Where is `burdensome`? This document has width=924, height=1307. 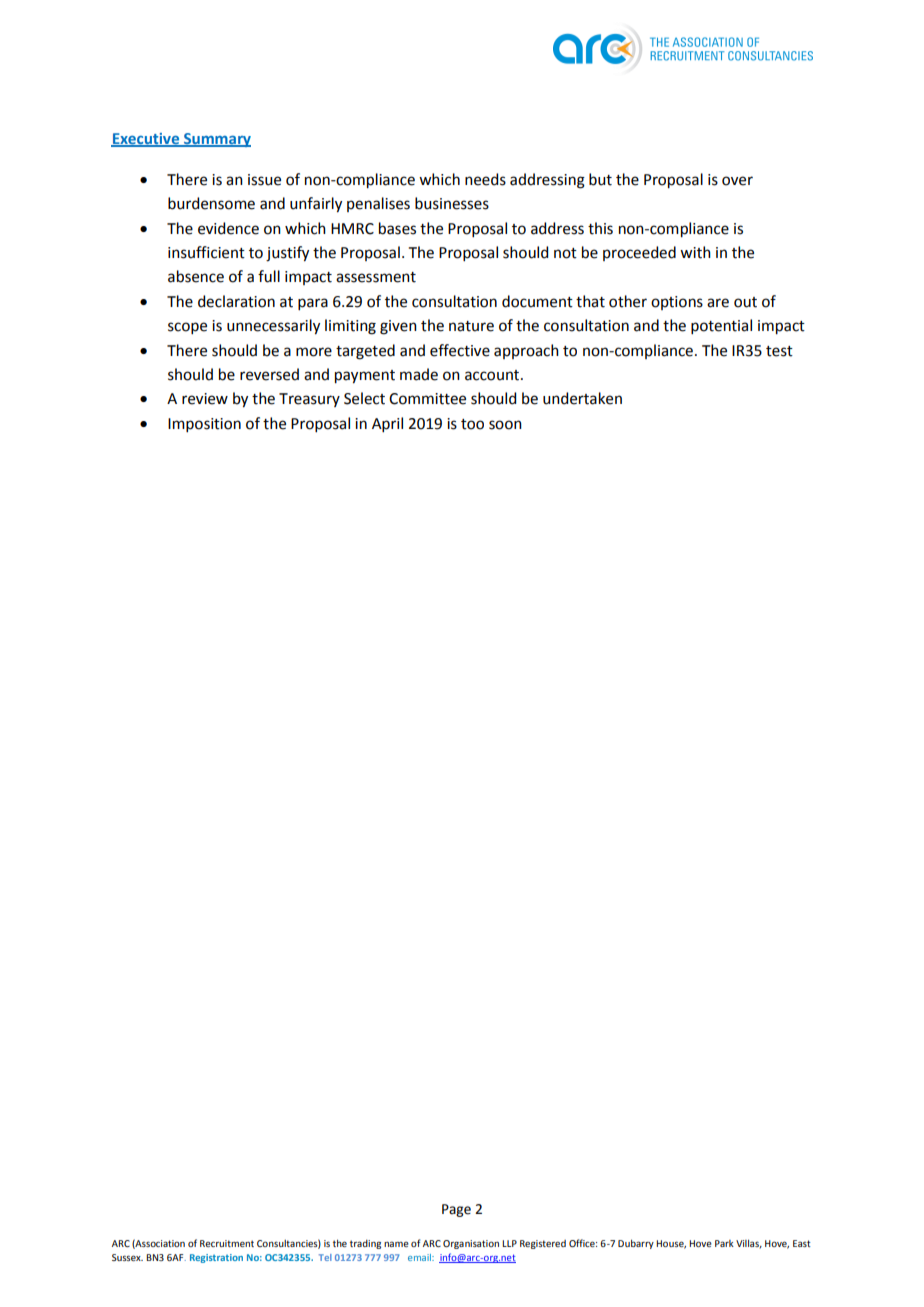
burdensome is located at coordinates (211, 203).
